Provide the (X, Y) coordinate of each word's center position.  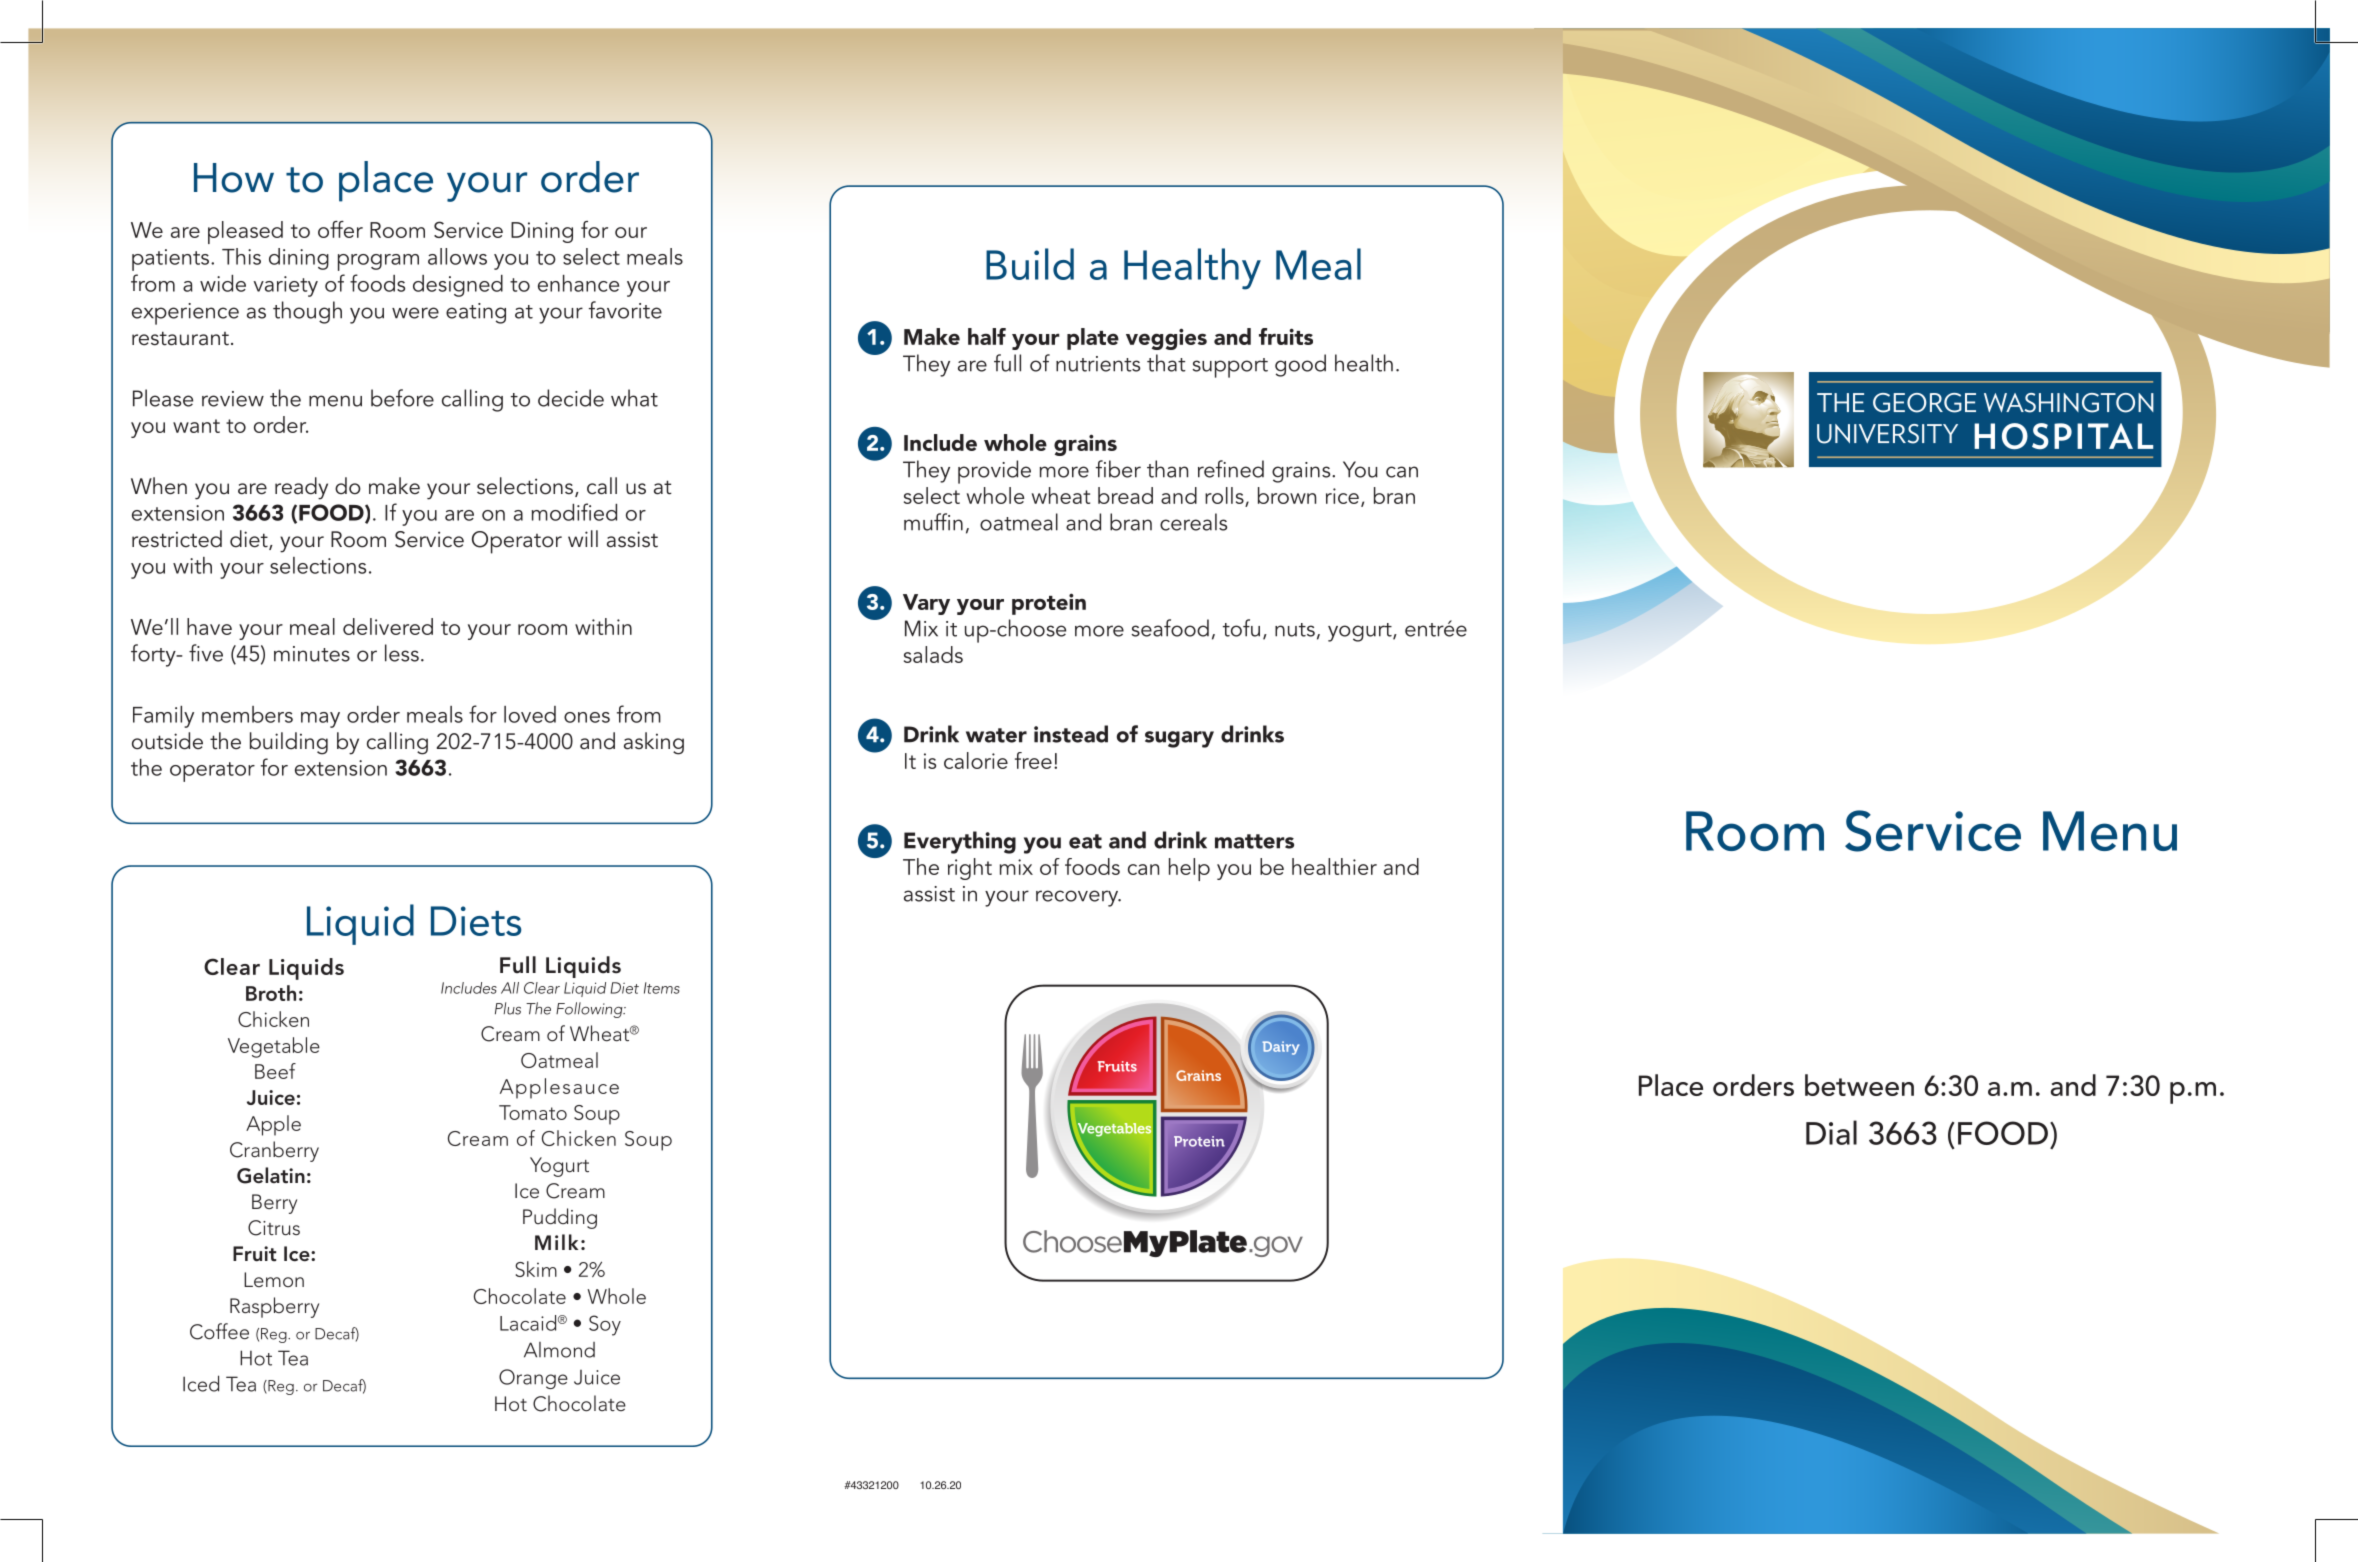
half (987, 336)
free (1033, 760)
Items (662, 988)
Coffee (219, 1331)
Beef (275, 1071)
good (1300, 365)
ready (301, 488)
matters (1254, 841)
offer (340, 229)
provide (994, 472)
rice (1342, 496)
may (320, 720)
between (1859, 1085)
